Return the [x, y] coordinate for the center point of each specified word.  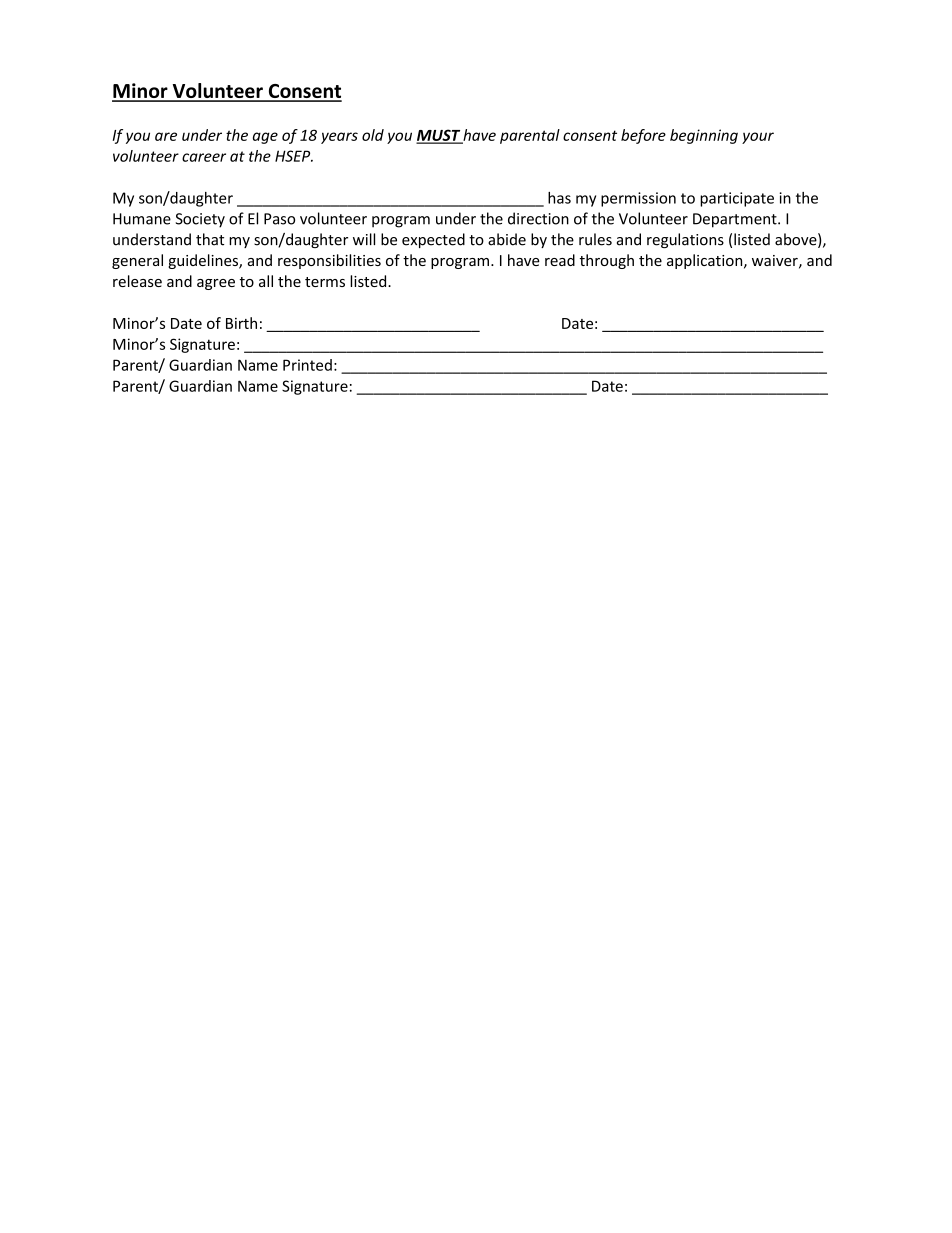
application [706, 261]
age [265, 138]
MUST [439, 136]
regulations [685, 240]
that [210, 239]
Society [200, 220]
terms [325, 282]
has [559, 198]
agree [216, 284]
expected [433, 240]
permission [638, 199]
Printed [307, 365]
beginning [704, 136]
